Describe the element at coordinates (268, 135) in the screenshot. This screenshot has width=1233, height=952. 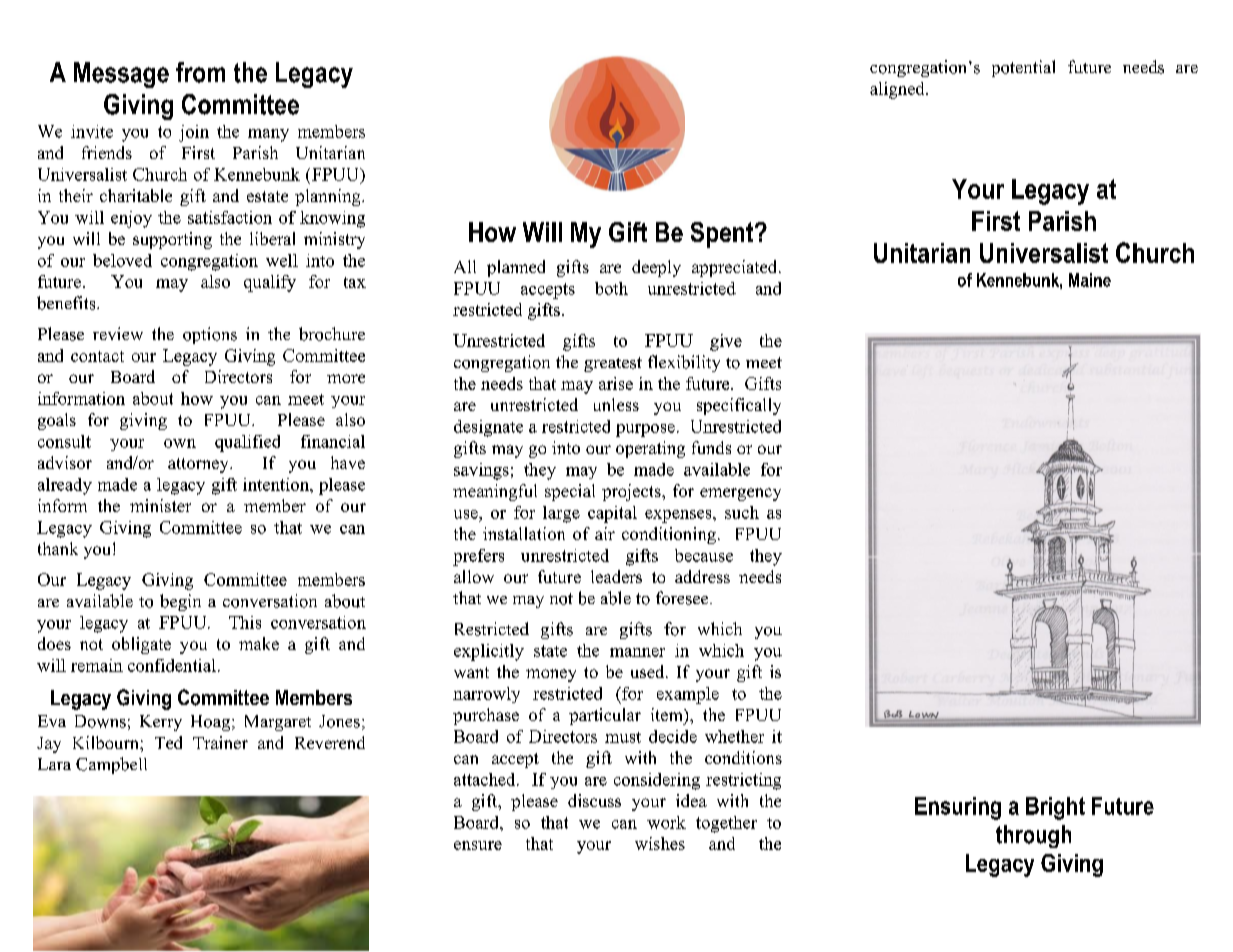
I see `many` at that location.
